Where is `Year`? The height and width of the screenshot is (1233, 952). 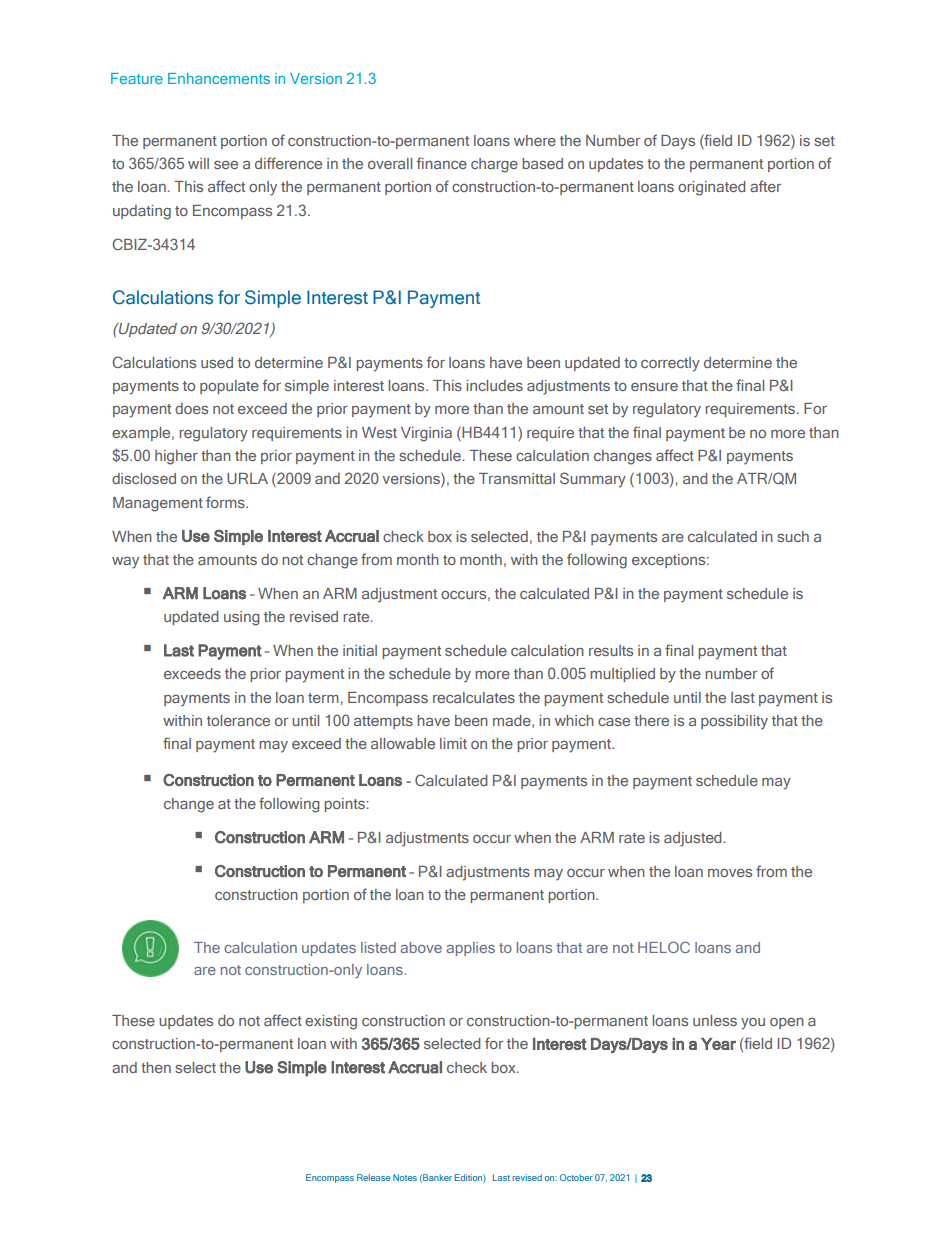
Year is located at coordinates (718, 1044).
